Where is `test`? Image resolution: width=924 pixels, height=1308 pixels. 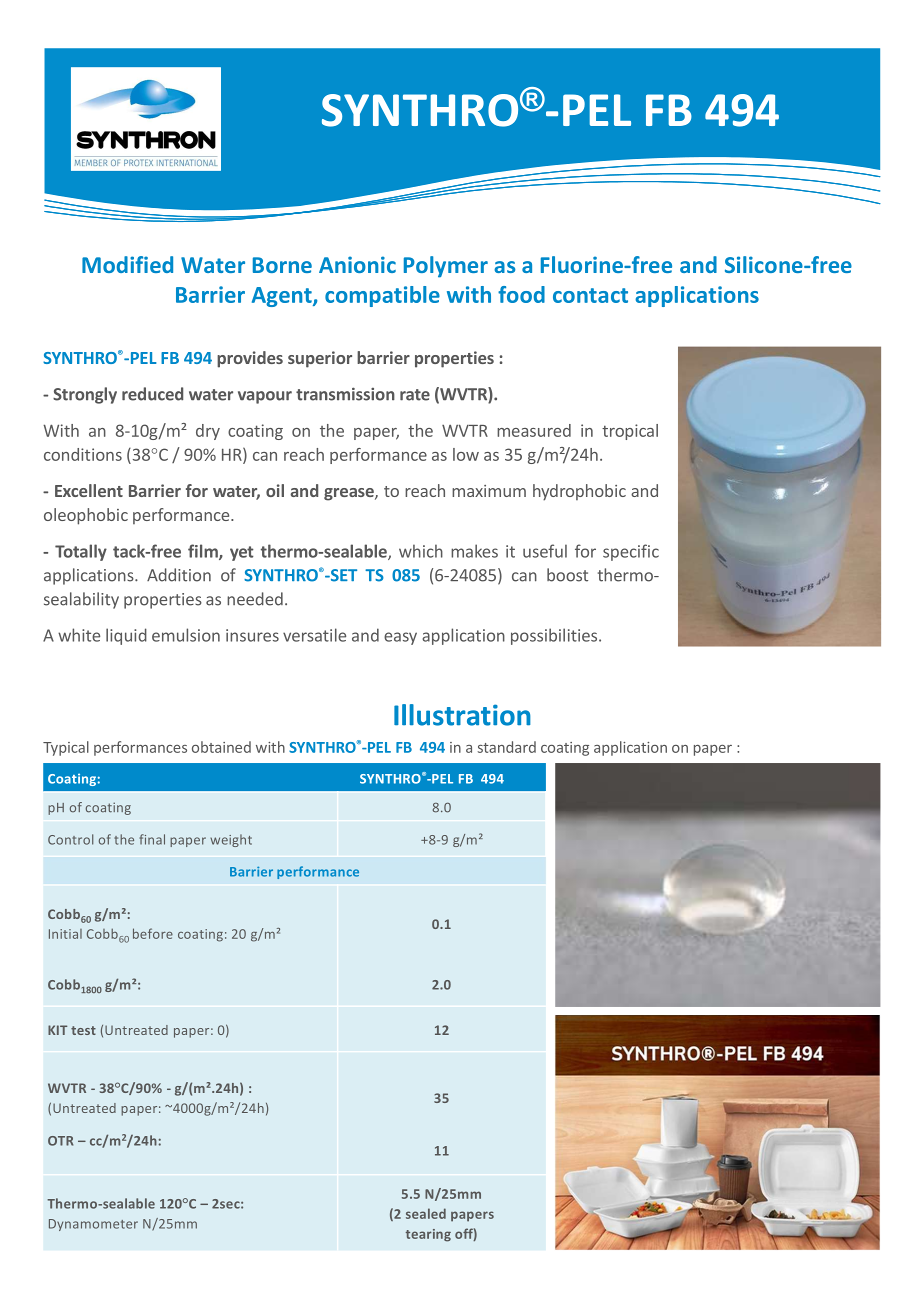 test is located at coordinates (83, 1030).
